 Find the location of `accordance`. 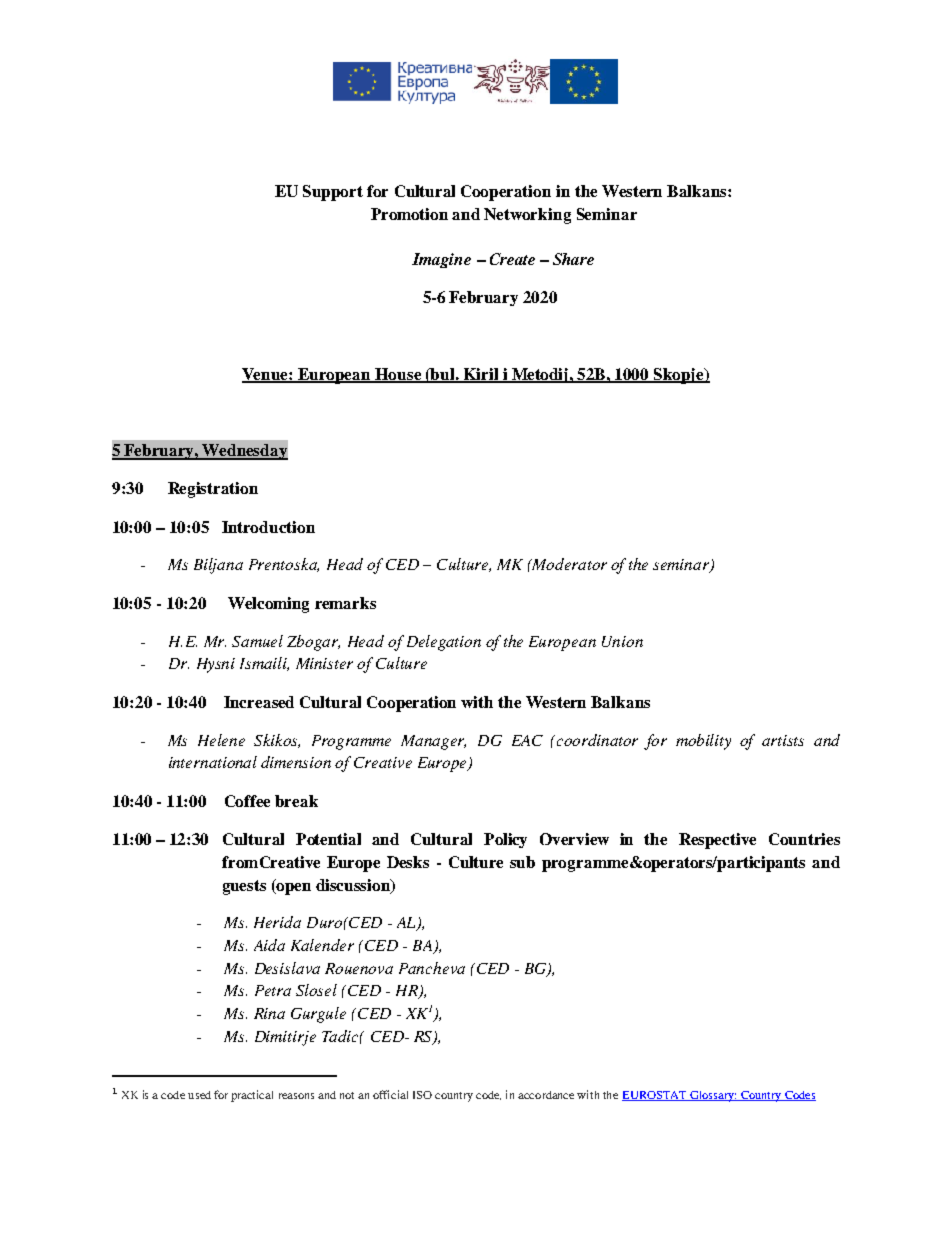

accordance is located at coordinates (546, 1095).
